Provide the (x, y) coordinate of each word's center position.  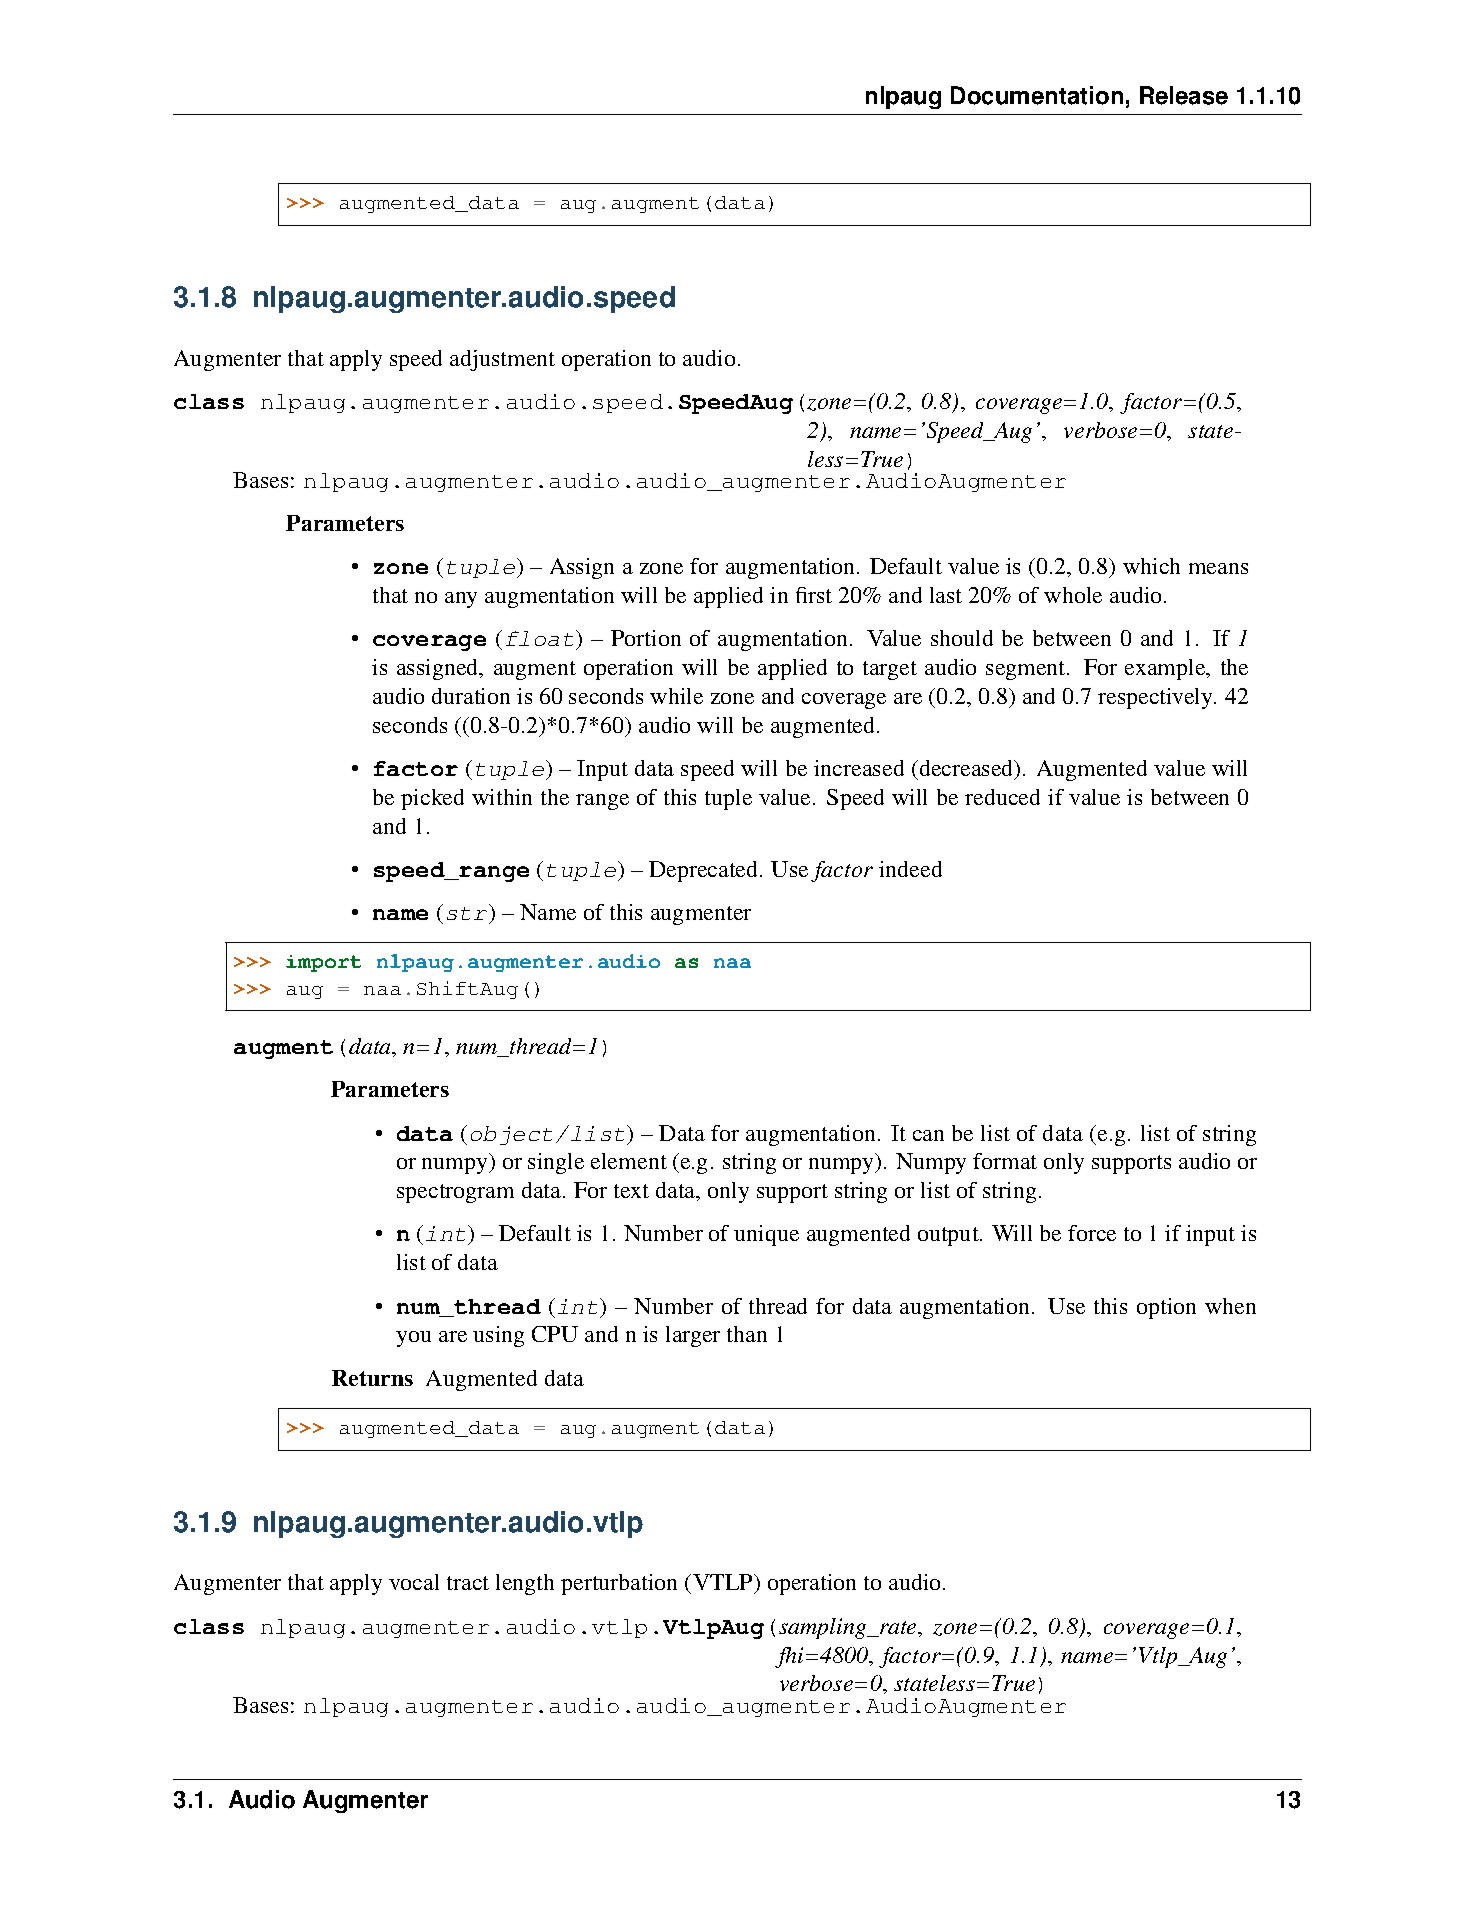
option (1166, 1308)
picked (432, 799)
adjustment (502, 360)
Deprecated (705, 871)
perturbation (619, 1584)
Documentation (1037, 95)
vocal (414, 1582)
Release (1184, 95)
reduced (1002, 797)
